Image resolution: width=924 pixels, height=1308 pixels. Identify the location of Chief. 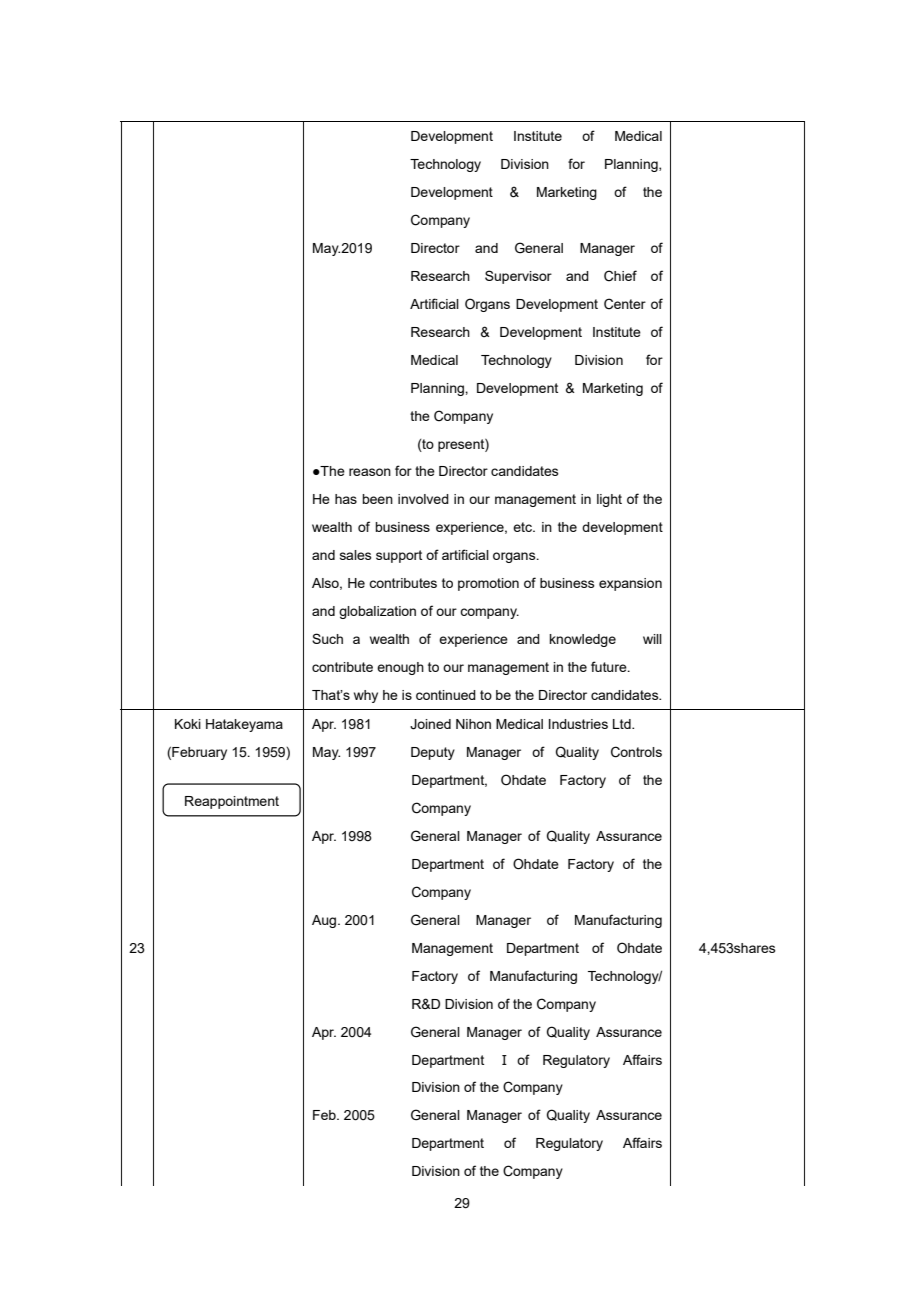
(620, 276).
